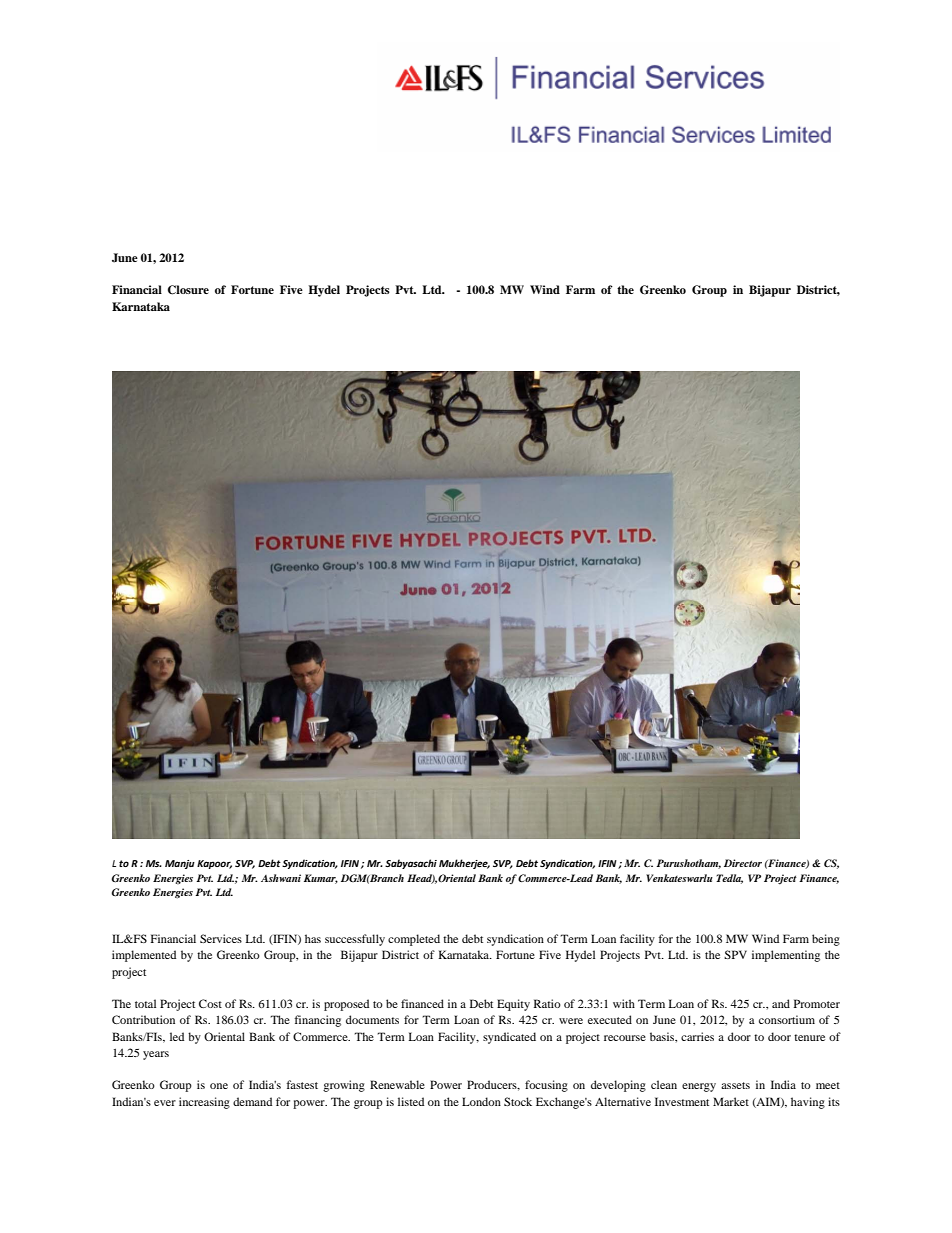 The width and height of the screenshot is (952, 1233). Describe the element at coordinates (743, 863) in the screenshot. I see `Director` at that location.
